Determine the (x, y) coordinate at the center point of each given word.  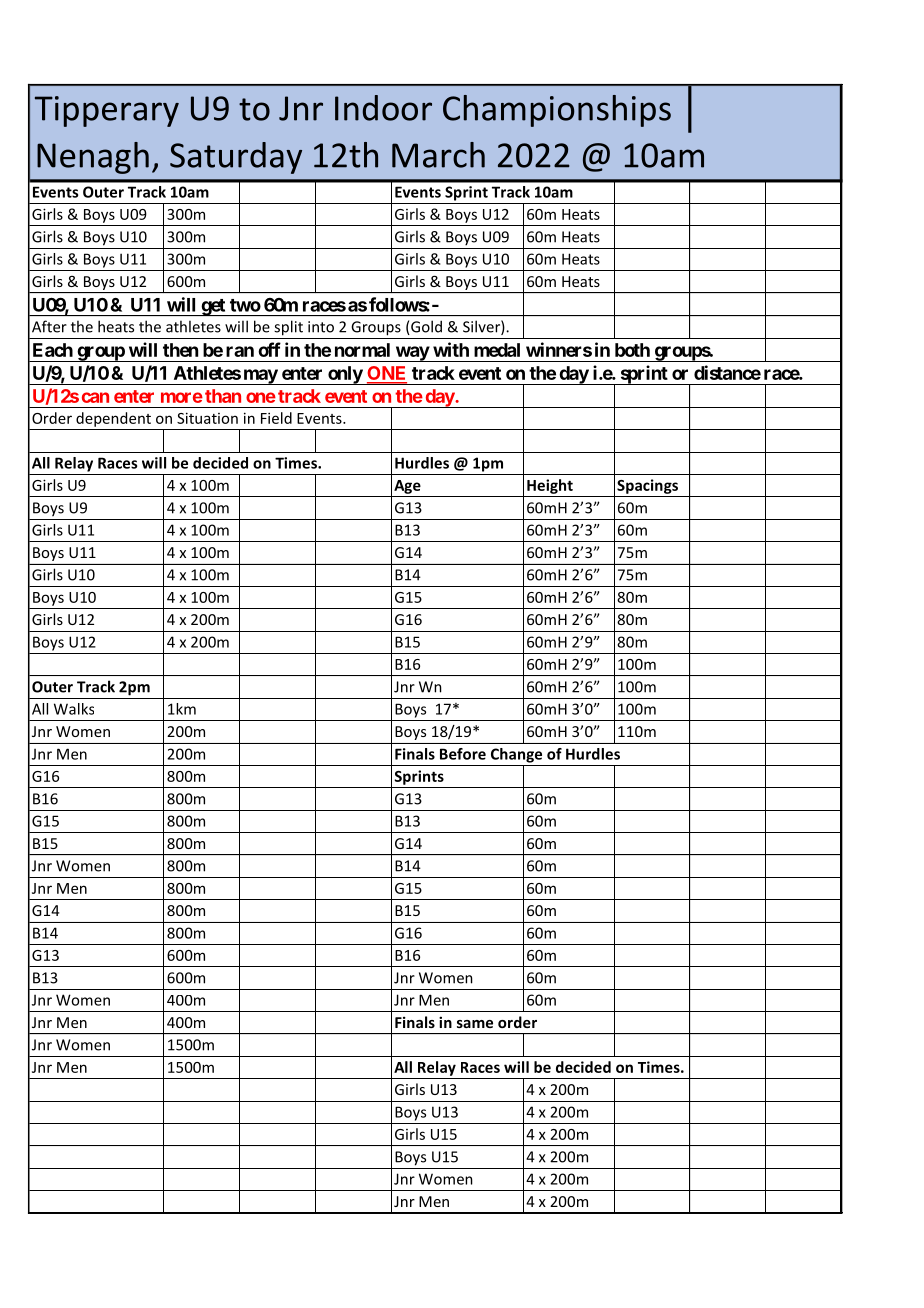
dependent (113, 419)
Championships (557, 111)
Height (550, 486)
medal (497, 350)
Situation (207, 418)
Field (276, 418)
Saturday (236, 158)
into (321, 327)
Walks (74, 709)
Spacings (647, 486)
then (180, 350)
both (632, 350)
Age (407, 487)
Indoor (383, 108)
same (475, 1024)
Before (463, 754)
